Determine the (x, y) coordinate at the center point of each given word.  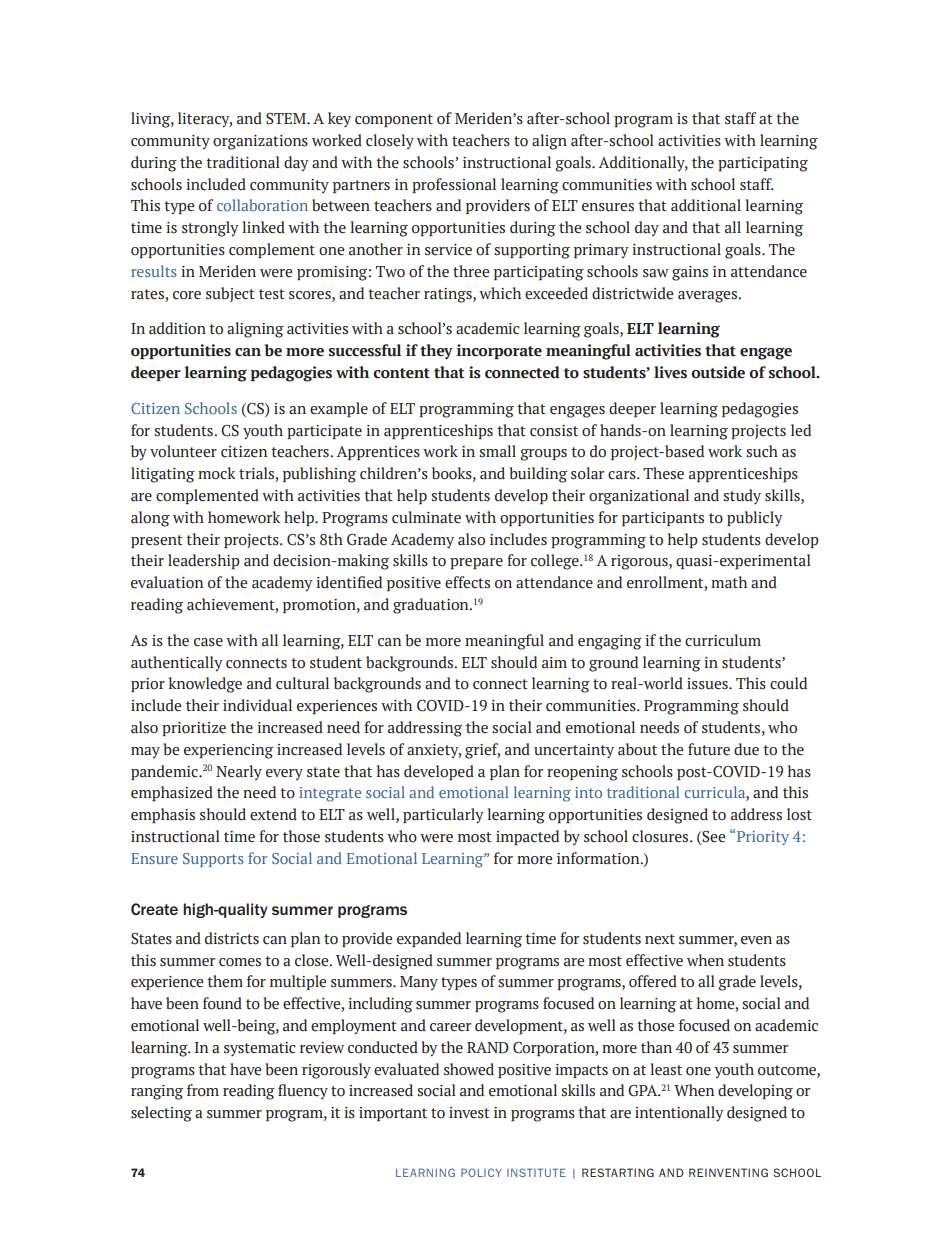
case (208, 642)
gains (690, 273)
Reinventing (728, 1172)
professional (454, 185)
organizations (260, 142)
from (203, 1090)
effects (467, 582)
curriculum (723, 640)
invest (469, 1113)
